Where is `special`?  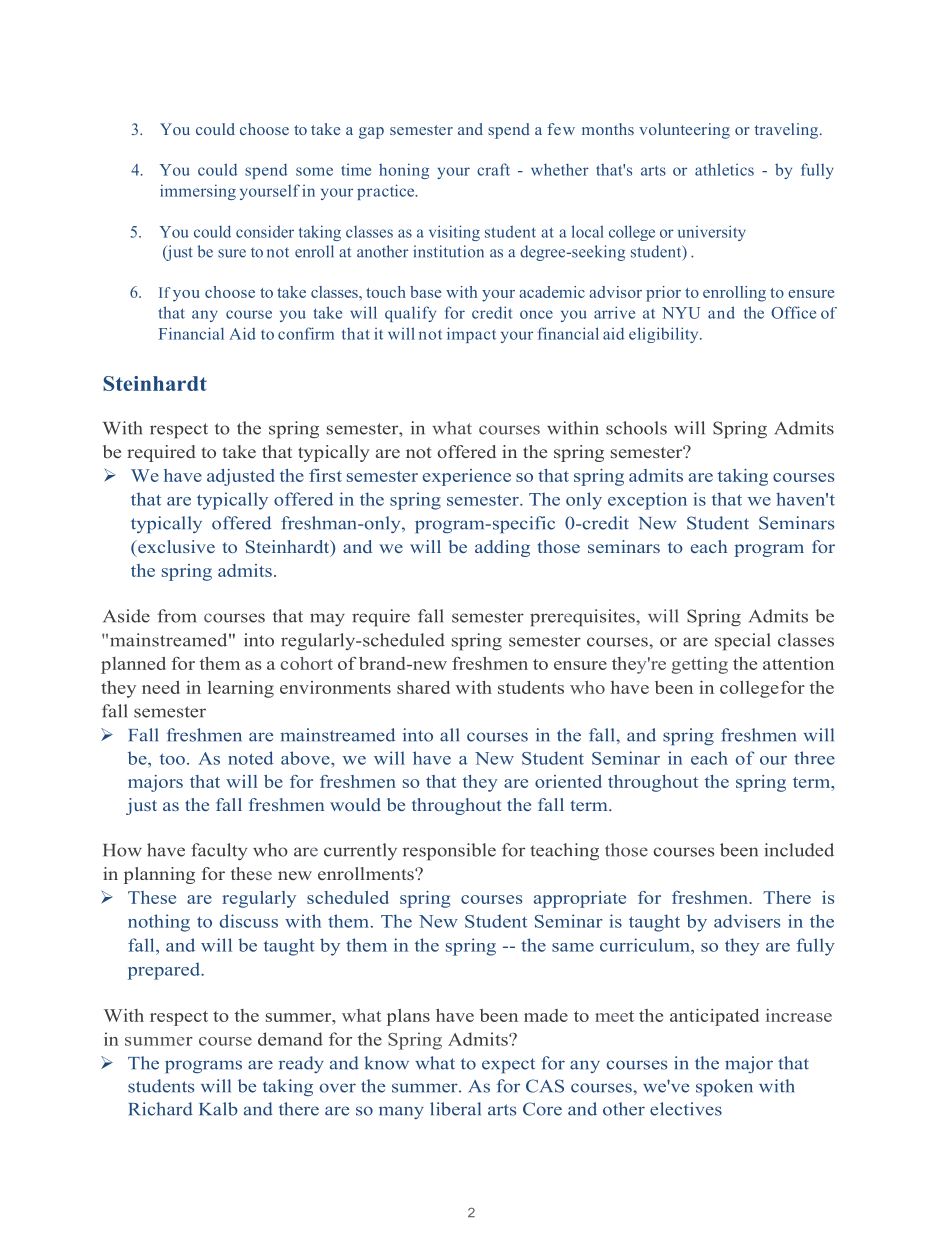 special is located at coordinates (743, 642).
